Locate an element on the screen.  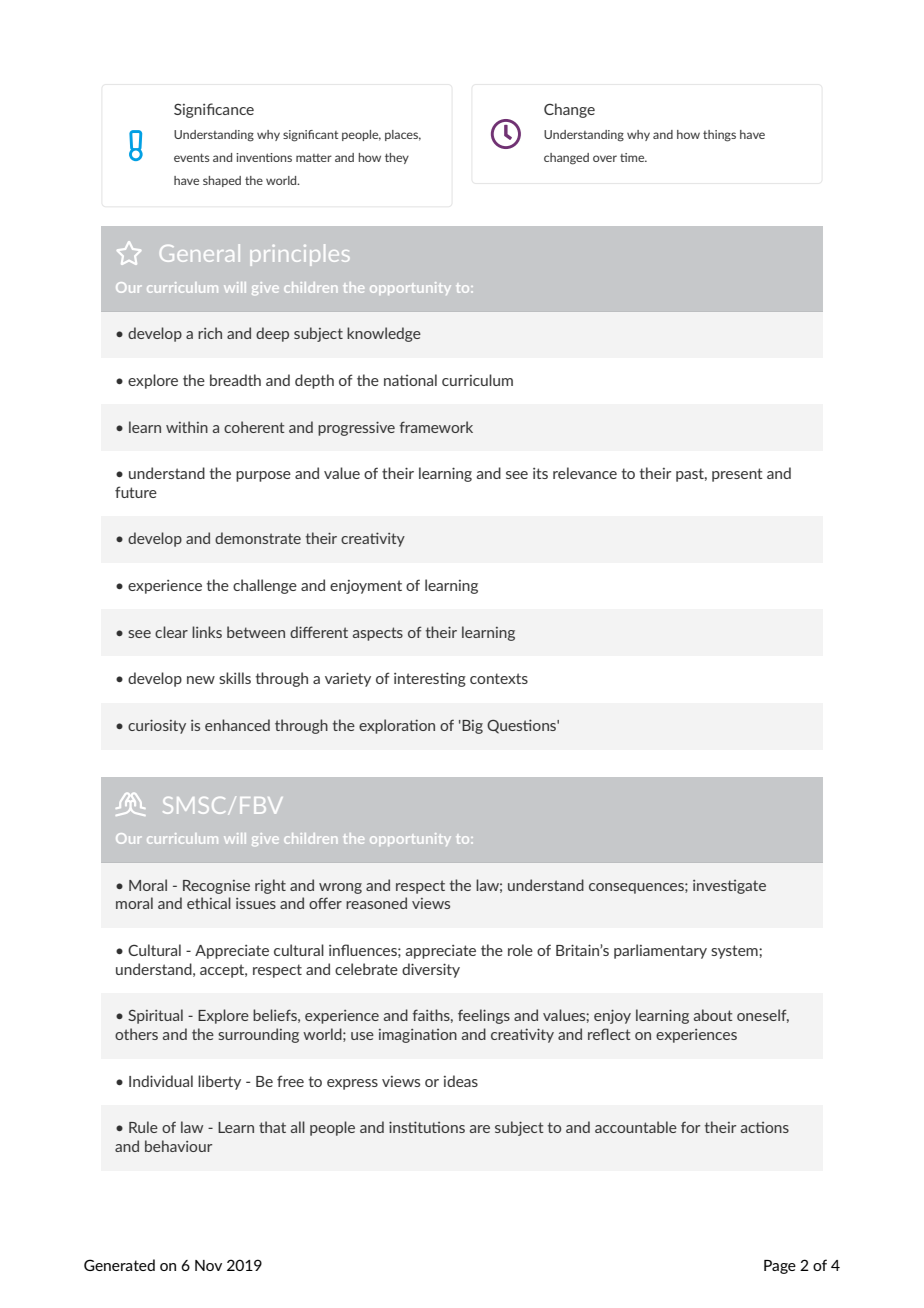
new is located at coordinates (201, 680).
